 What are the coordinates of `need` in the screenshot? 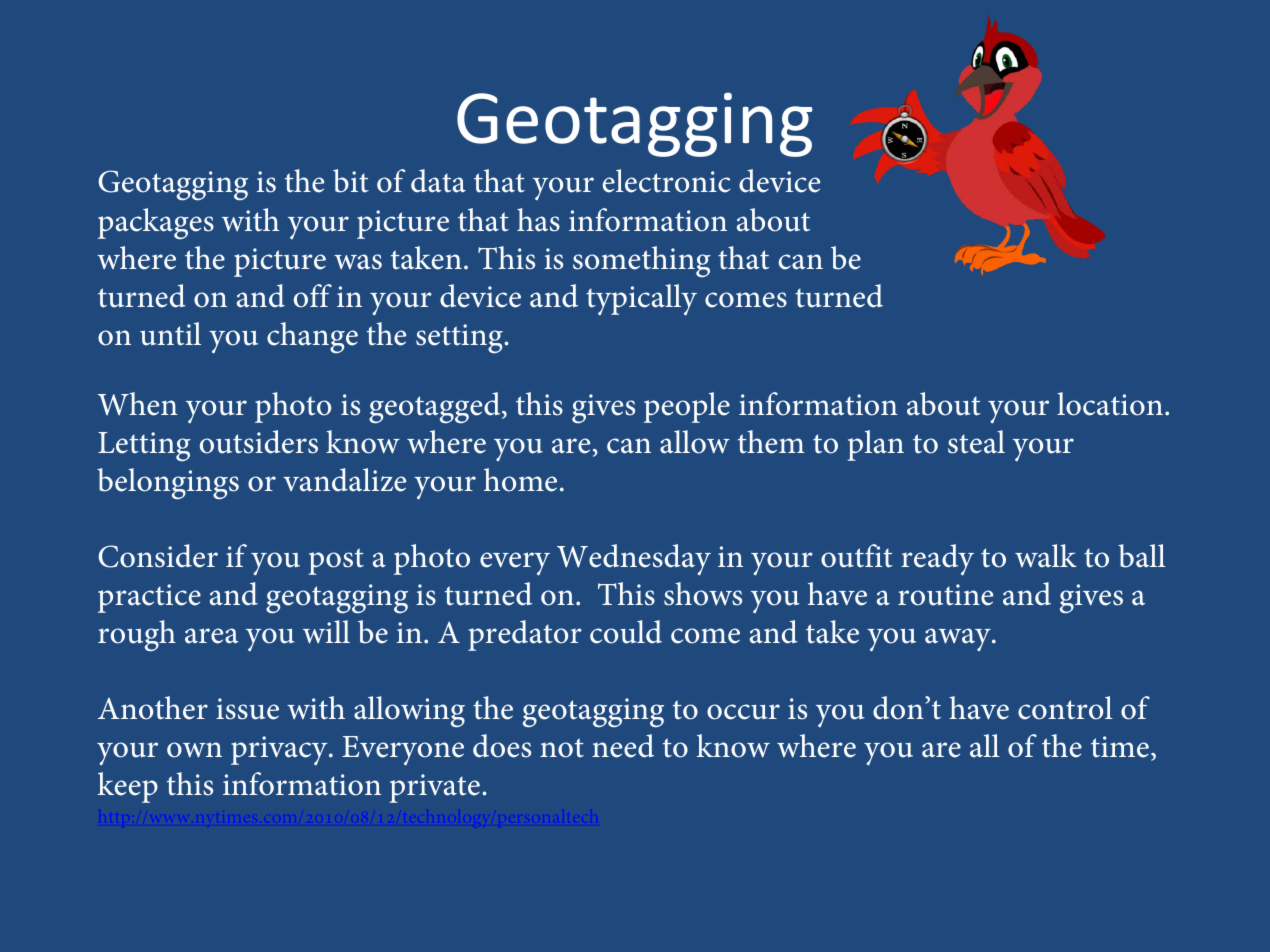 It's located at (623, 746).
